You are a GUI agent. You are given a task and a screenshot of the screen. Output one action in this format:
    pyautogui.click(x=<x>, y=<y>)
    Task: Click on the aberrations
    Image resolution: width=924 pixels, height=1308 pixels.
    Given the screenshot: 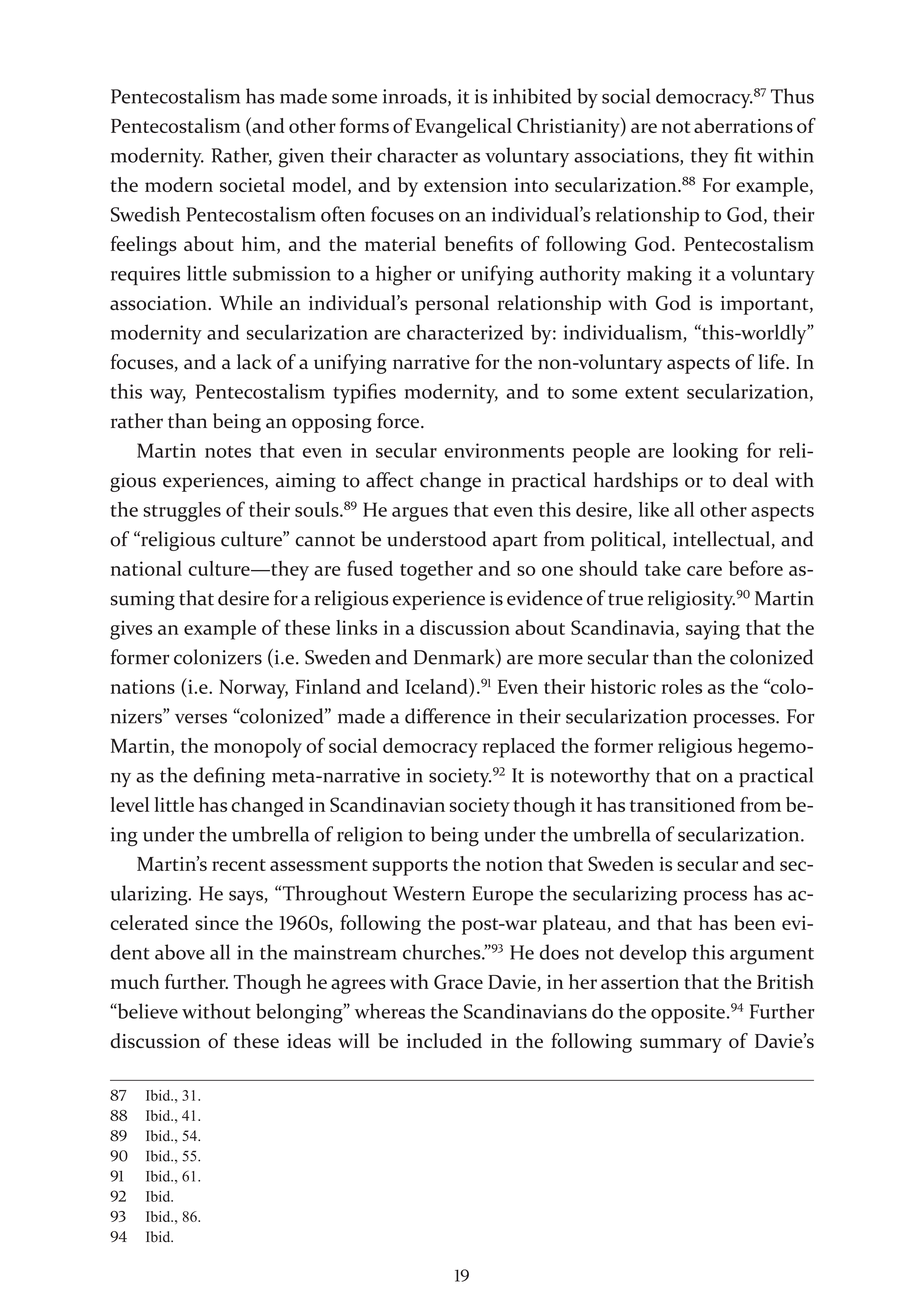 What is the action you would take?
    pyautogui.click(x=743, y=125)
